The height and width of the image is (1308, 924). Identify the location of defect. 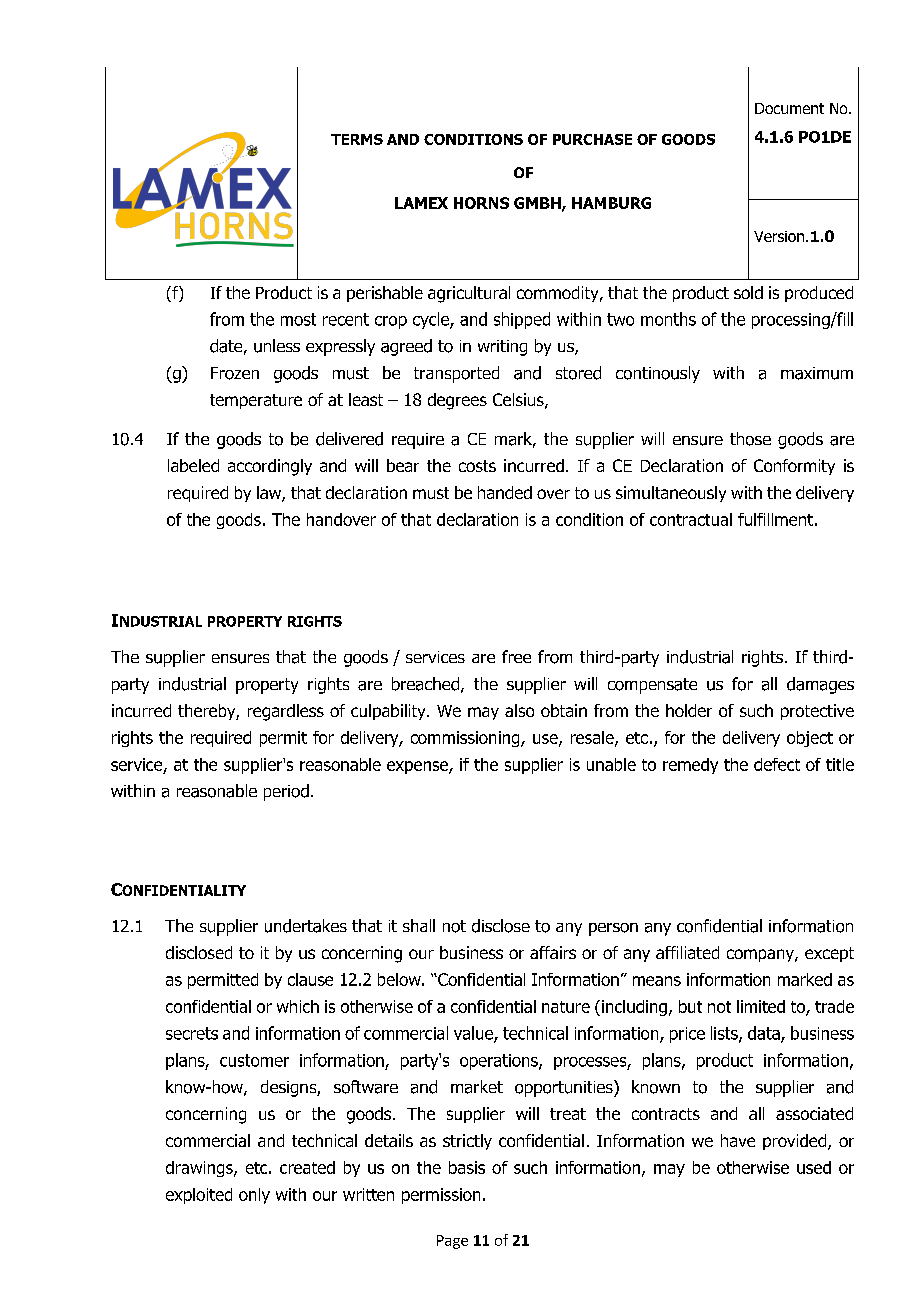
(777, 764).
